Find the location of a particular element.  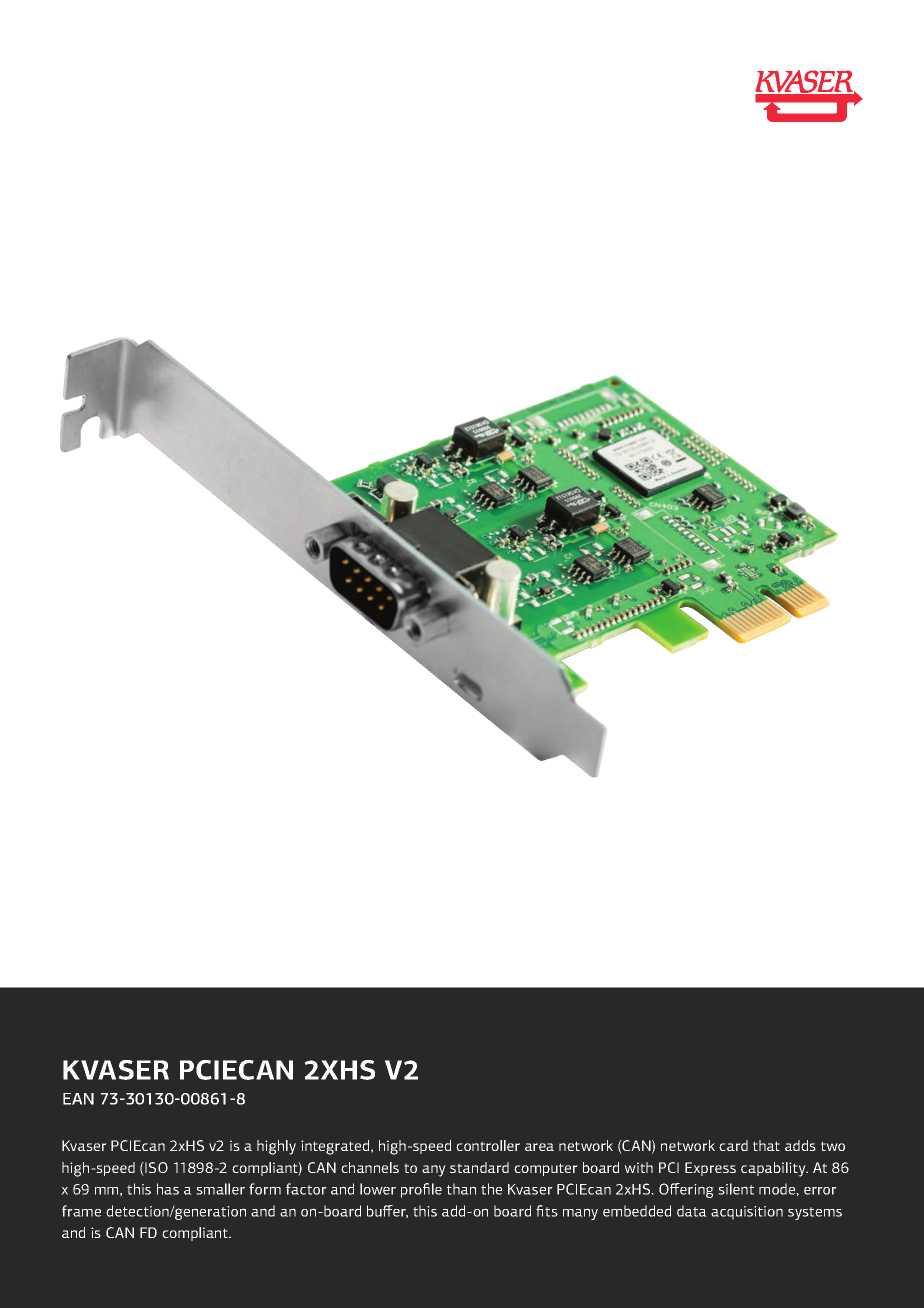

ISO is located at coordinates (155, 1169).
